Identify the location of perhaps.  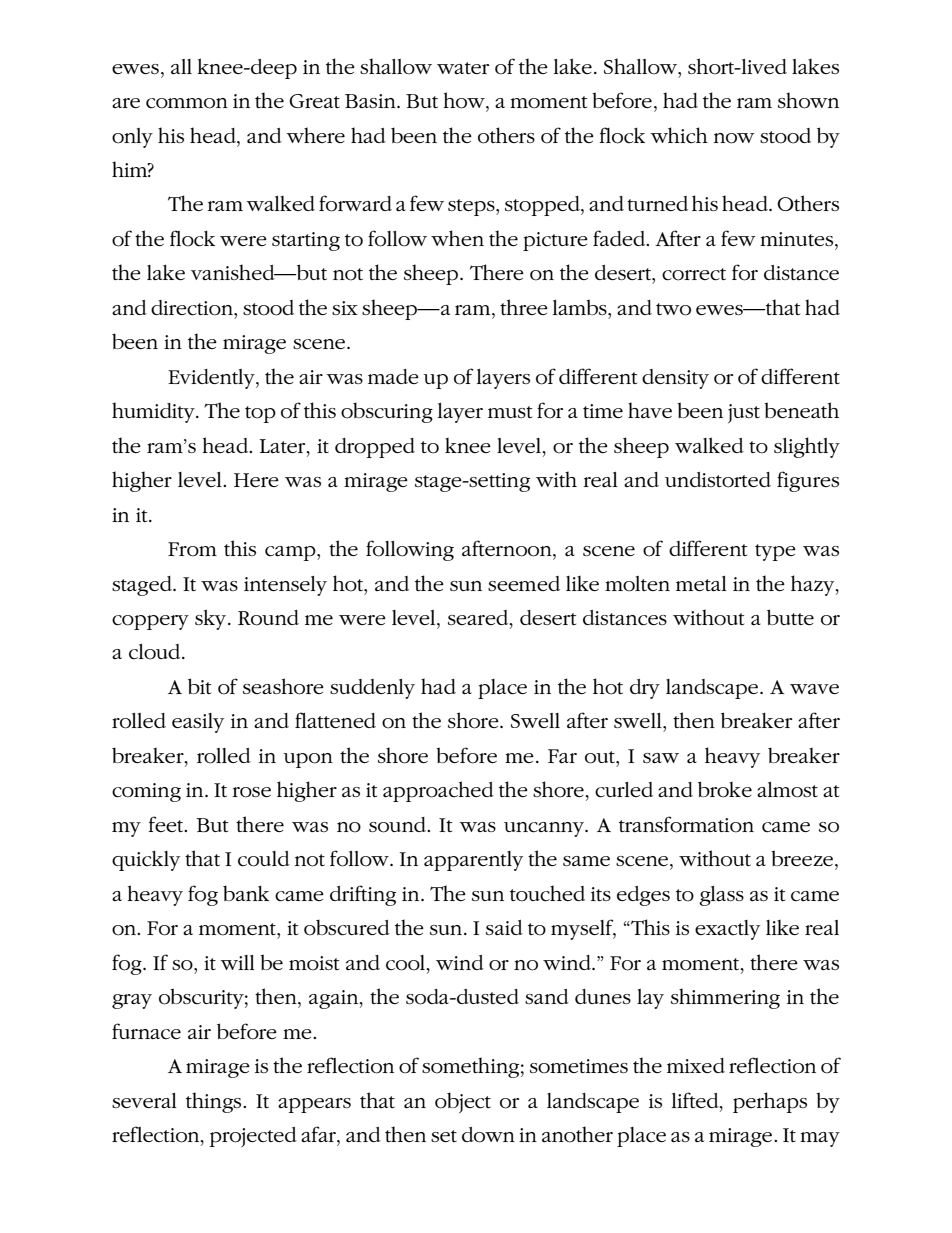
(770, 1102).
